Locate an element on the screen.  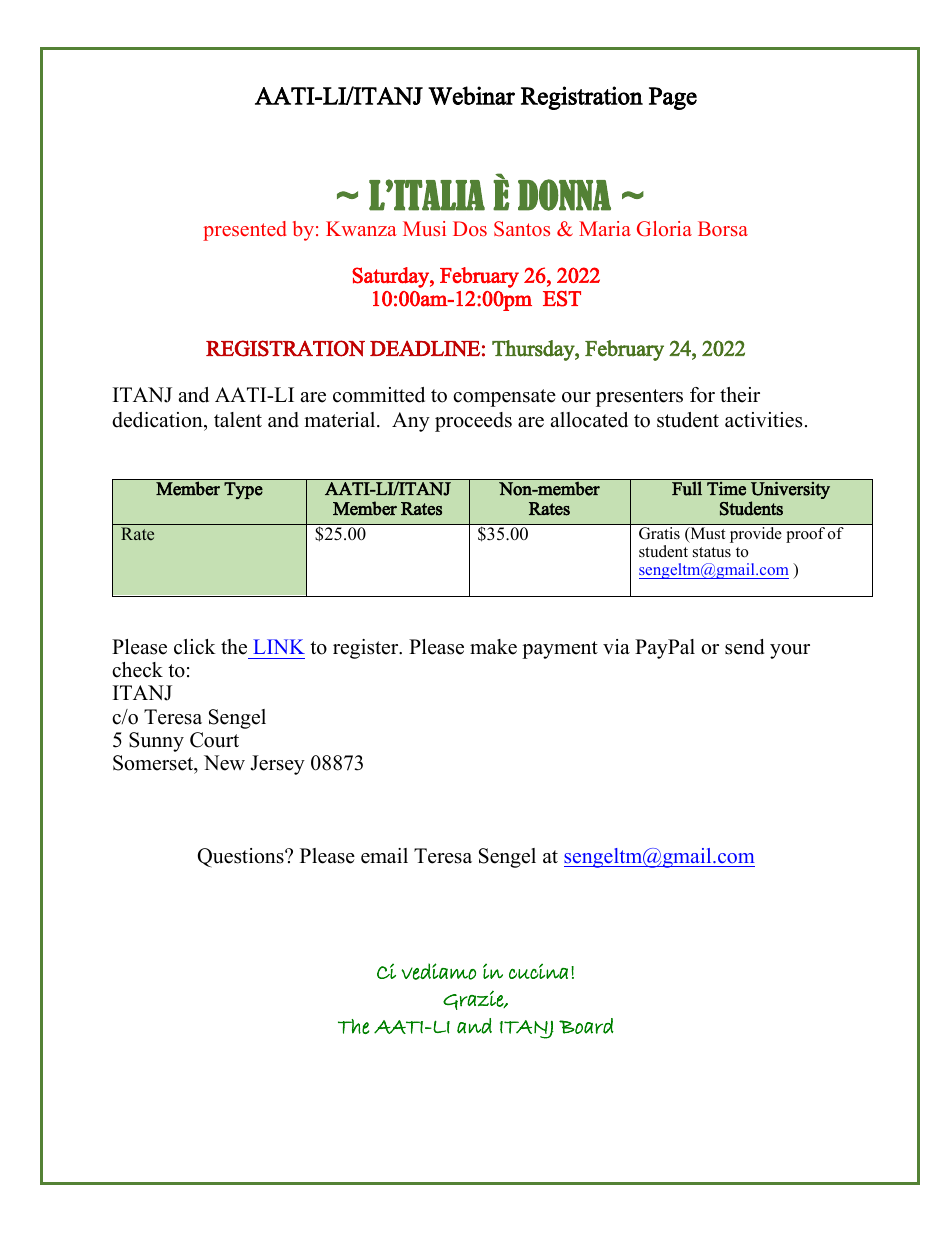
DEADLINE is located at coordinates (425, 348).
